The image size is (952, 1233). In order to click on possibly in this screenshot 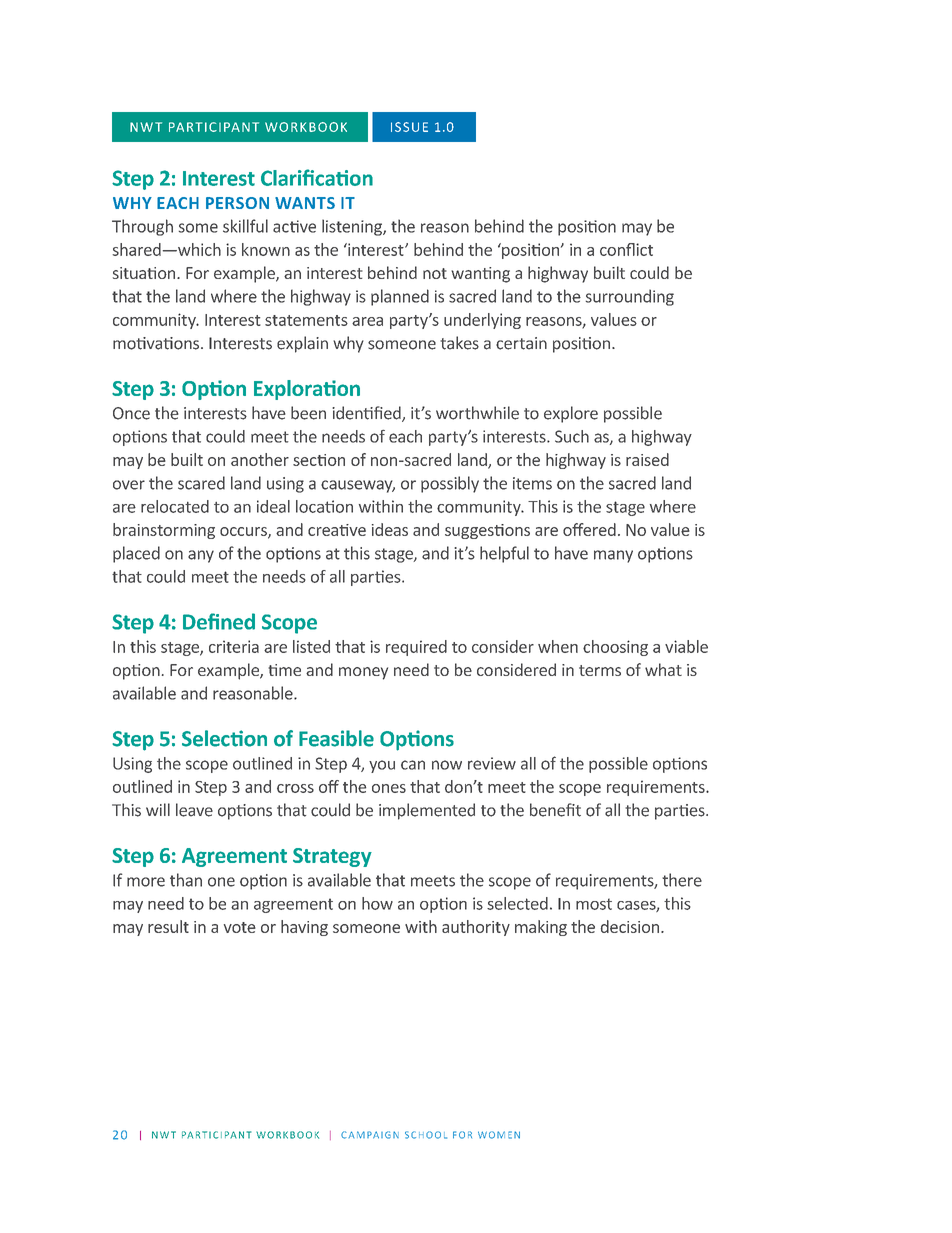, I will do `click(450, 484)`.
